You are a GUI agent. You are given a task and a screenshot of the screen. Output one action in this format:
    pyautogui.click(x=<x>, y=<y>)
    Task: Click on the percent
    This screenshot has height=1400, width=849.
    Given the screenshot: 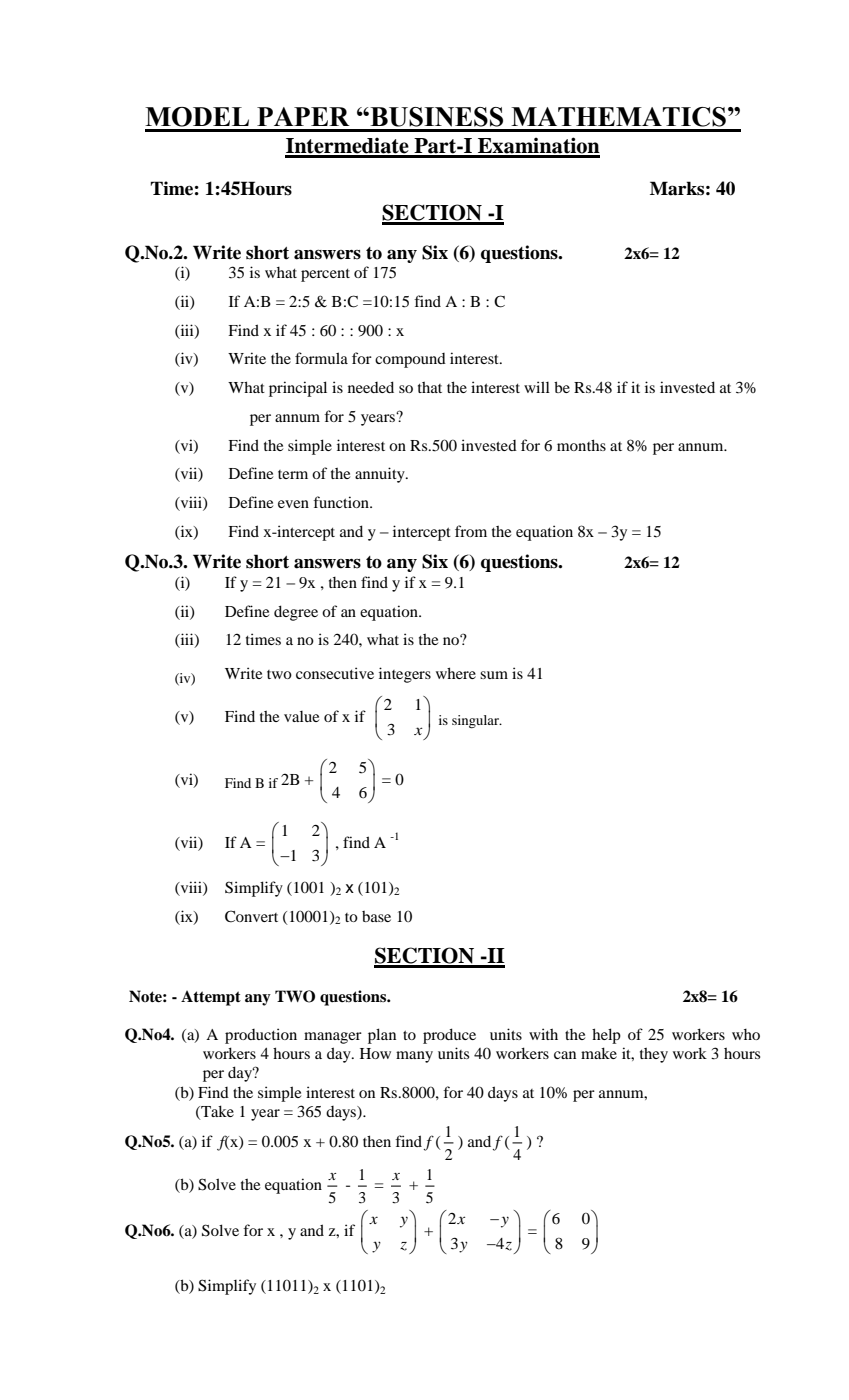 What is the action you would take?
    pyautogui.click(x=325, y=275)
